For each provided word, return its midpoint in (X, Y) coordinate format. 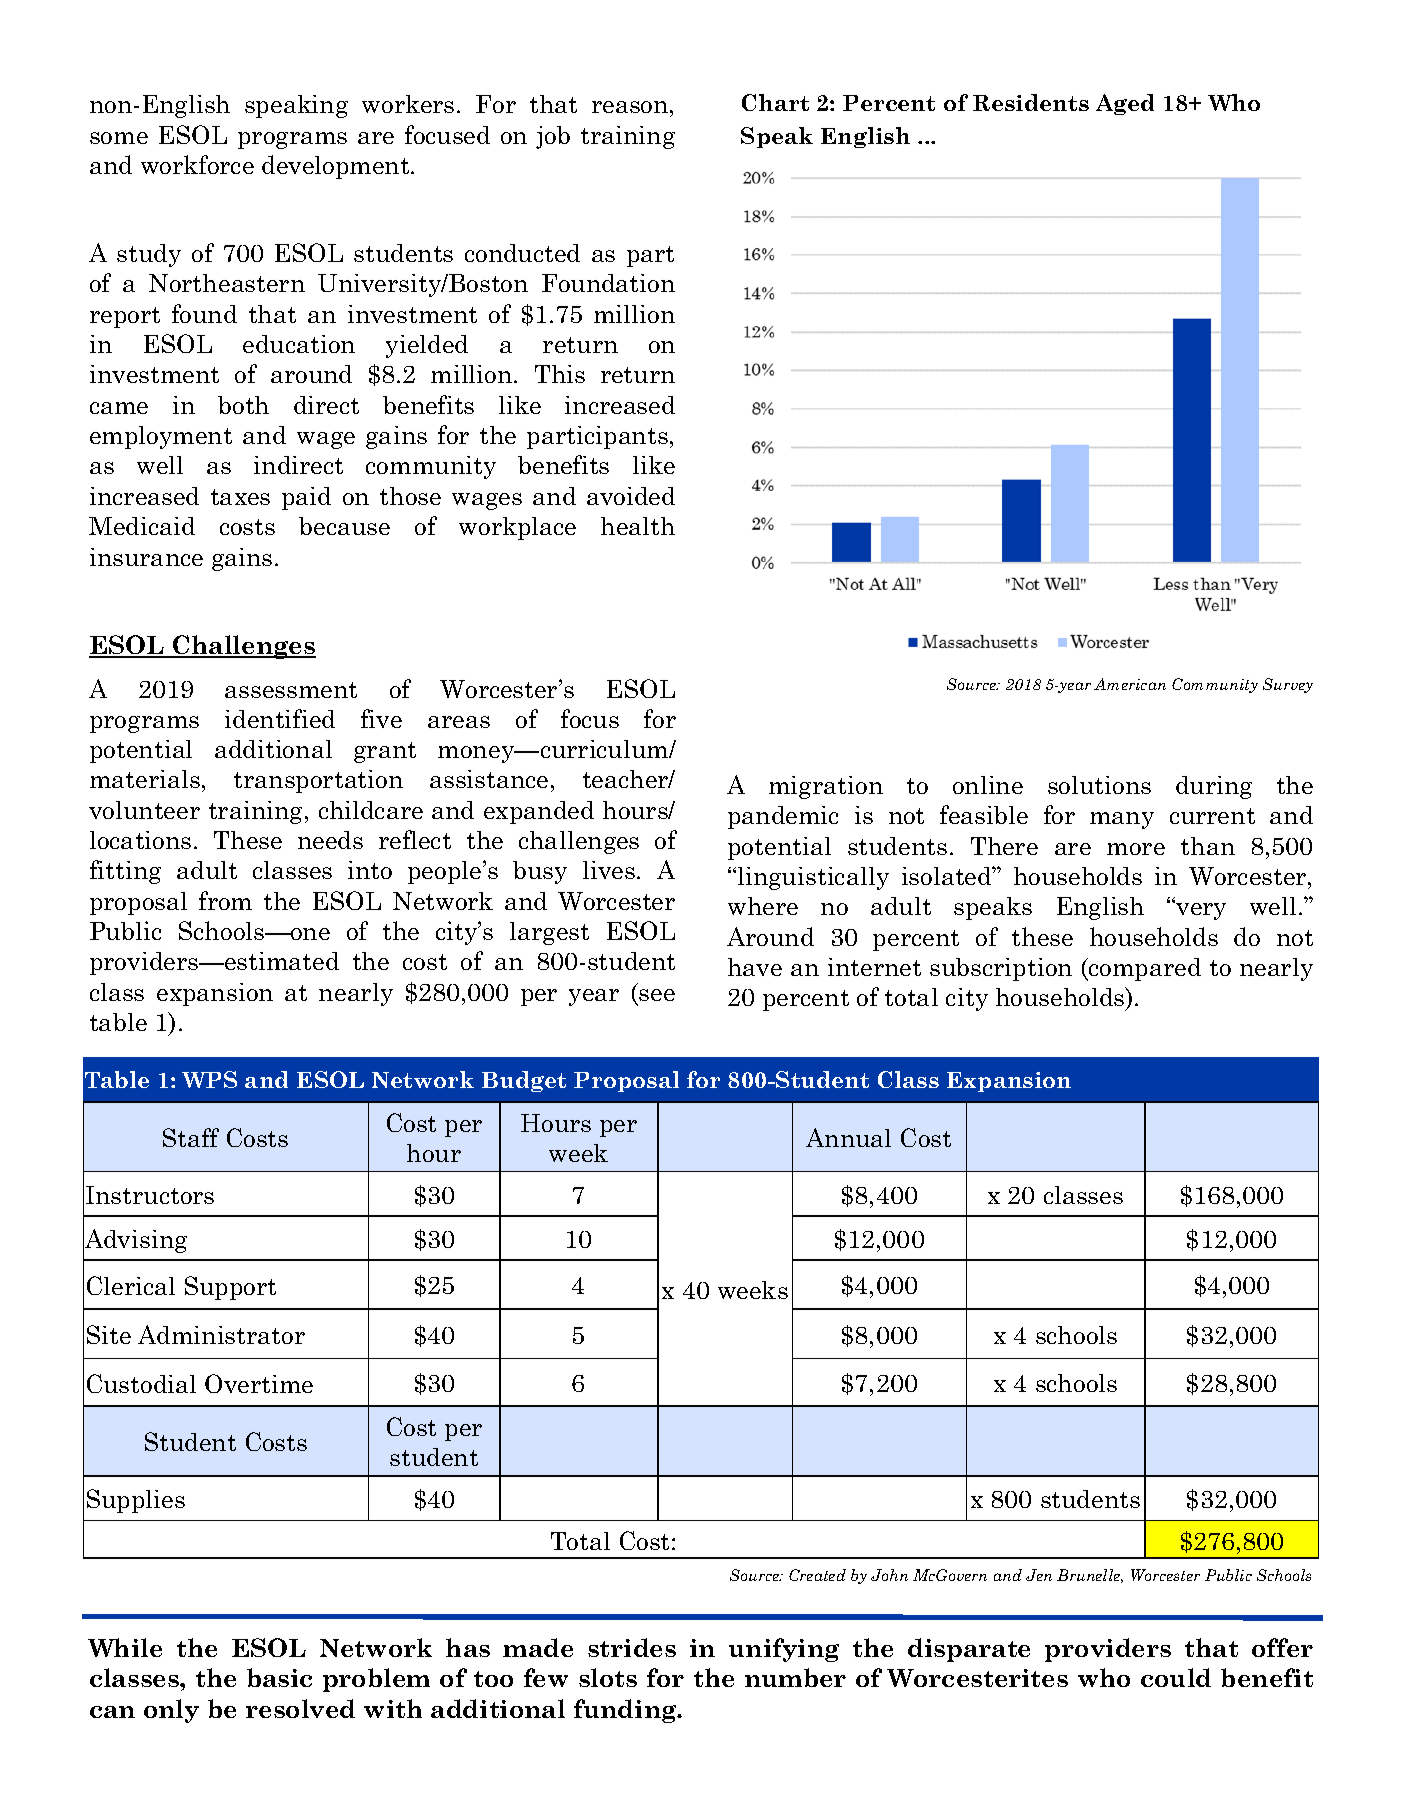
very (1200, 910)
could (1176, 1677)
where (763, 906)
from (225, 900)
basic (279, 1677)
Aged (1125, 104)
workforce (197, 164)
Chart (775, 102)
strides (632, 1647)
